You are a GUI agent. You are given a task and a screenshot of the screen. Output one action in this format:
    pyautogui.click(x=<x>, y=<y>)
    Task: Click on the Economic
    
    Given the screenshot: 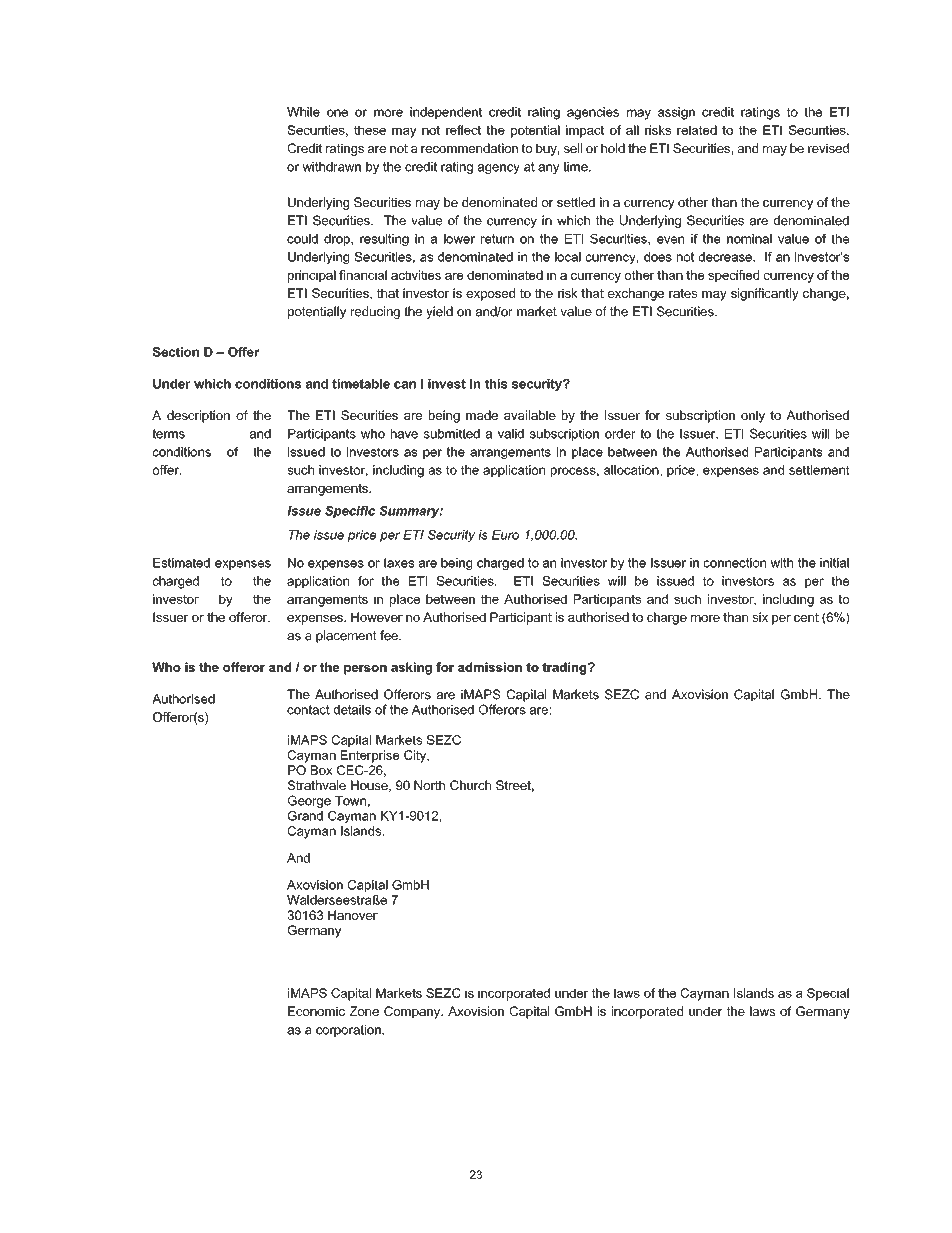 What is the action you would take?
    pyautogui.click(x=316, y=1011)
